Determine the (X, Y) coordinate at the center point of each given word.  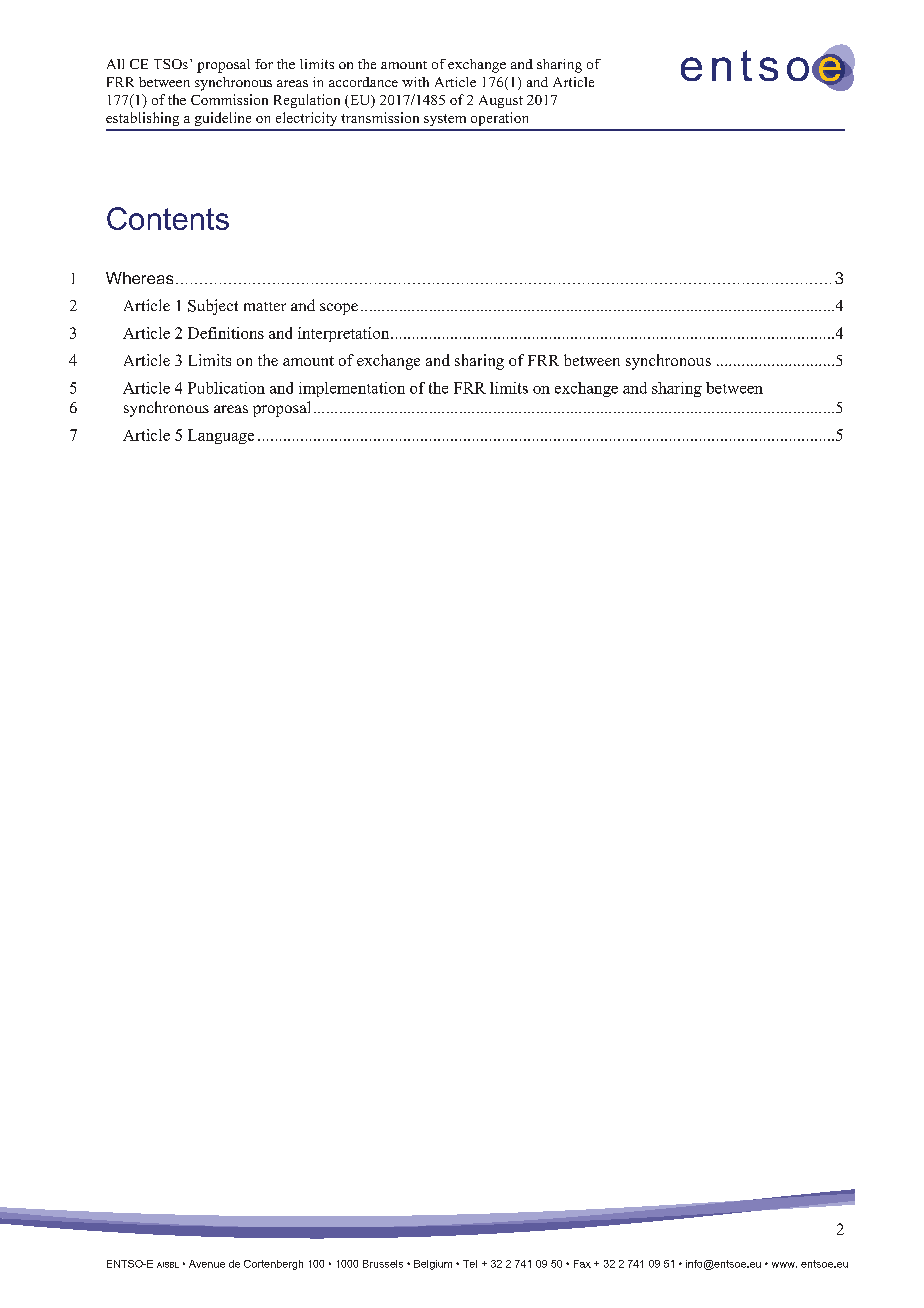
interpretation (343, 334)
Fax (582, 1264)
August (501, 101)
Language (221, 436)
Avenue (207, 1264)
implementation (352, 389)
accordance (363, 82)
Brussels (383, 1264)
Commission (229, 99)
